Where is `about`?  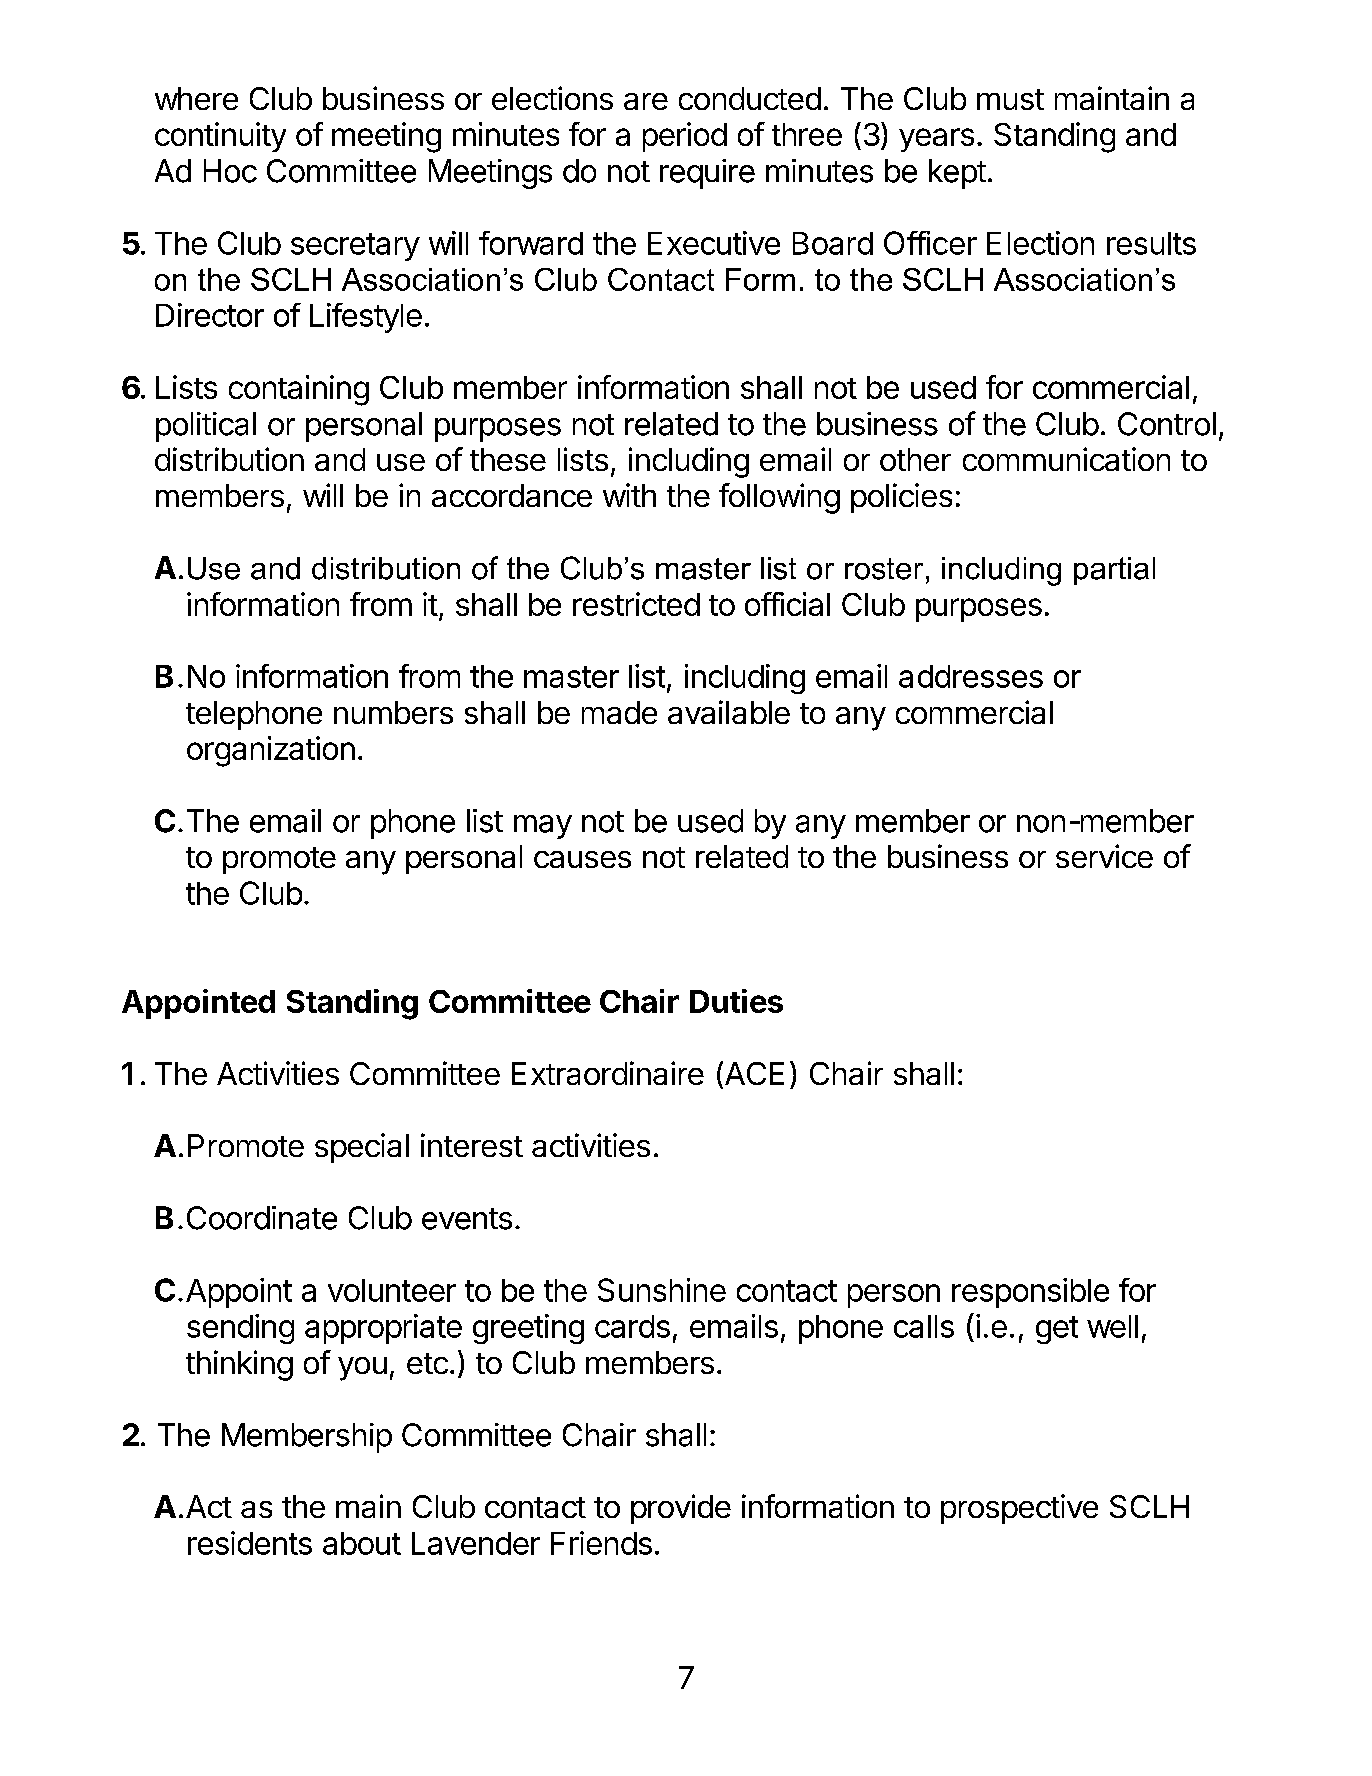 about is located at coordinates (362, 1543).
